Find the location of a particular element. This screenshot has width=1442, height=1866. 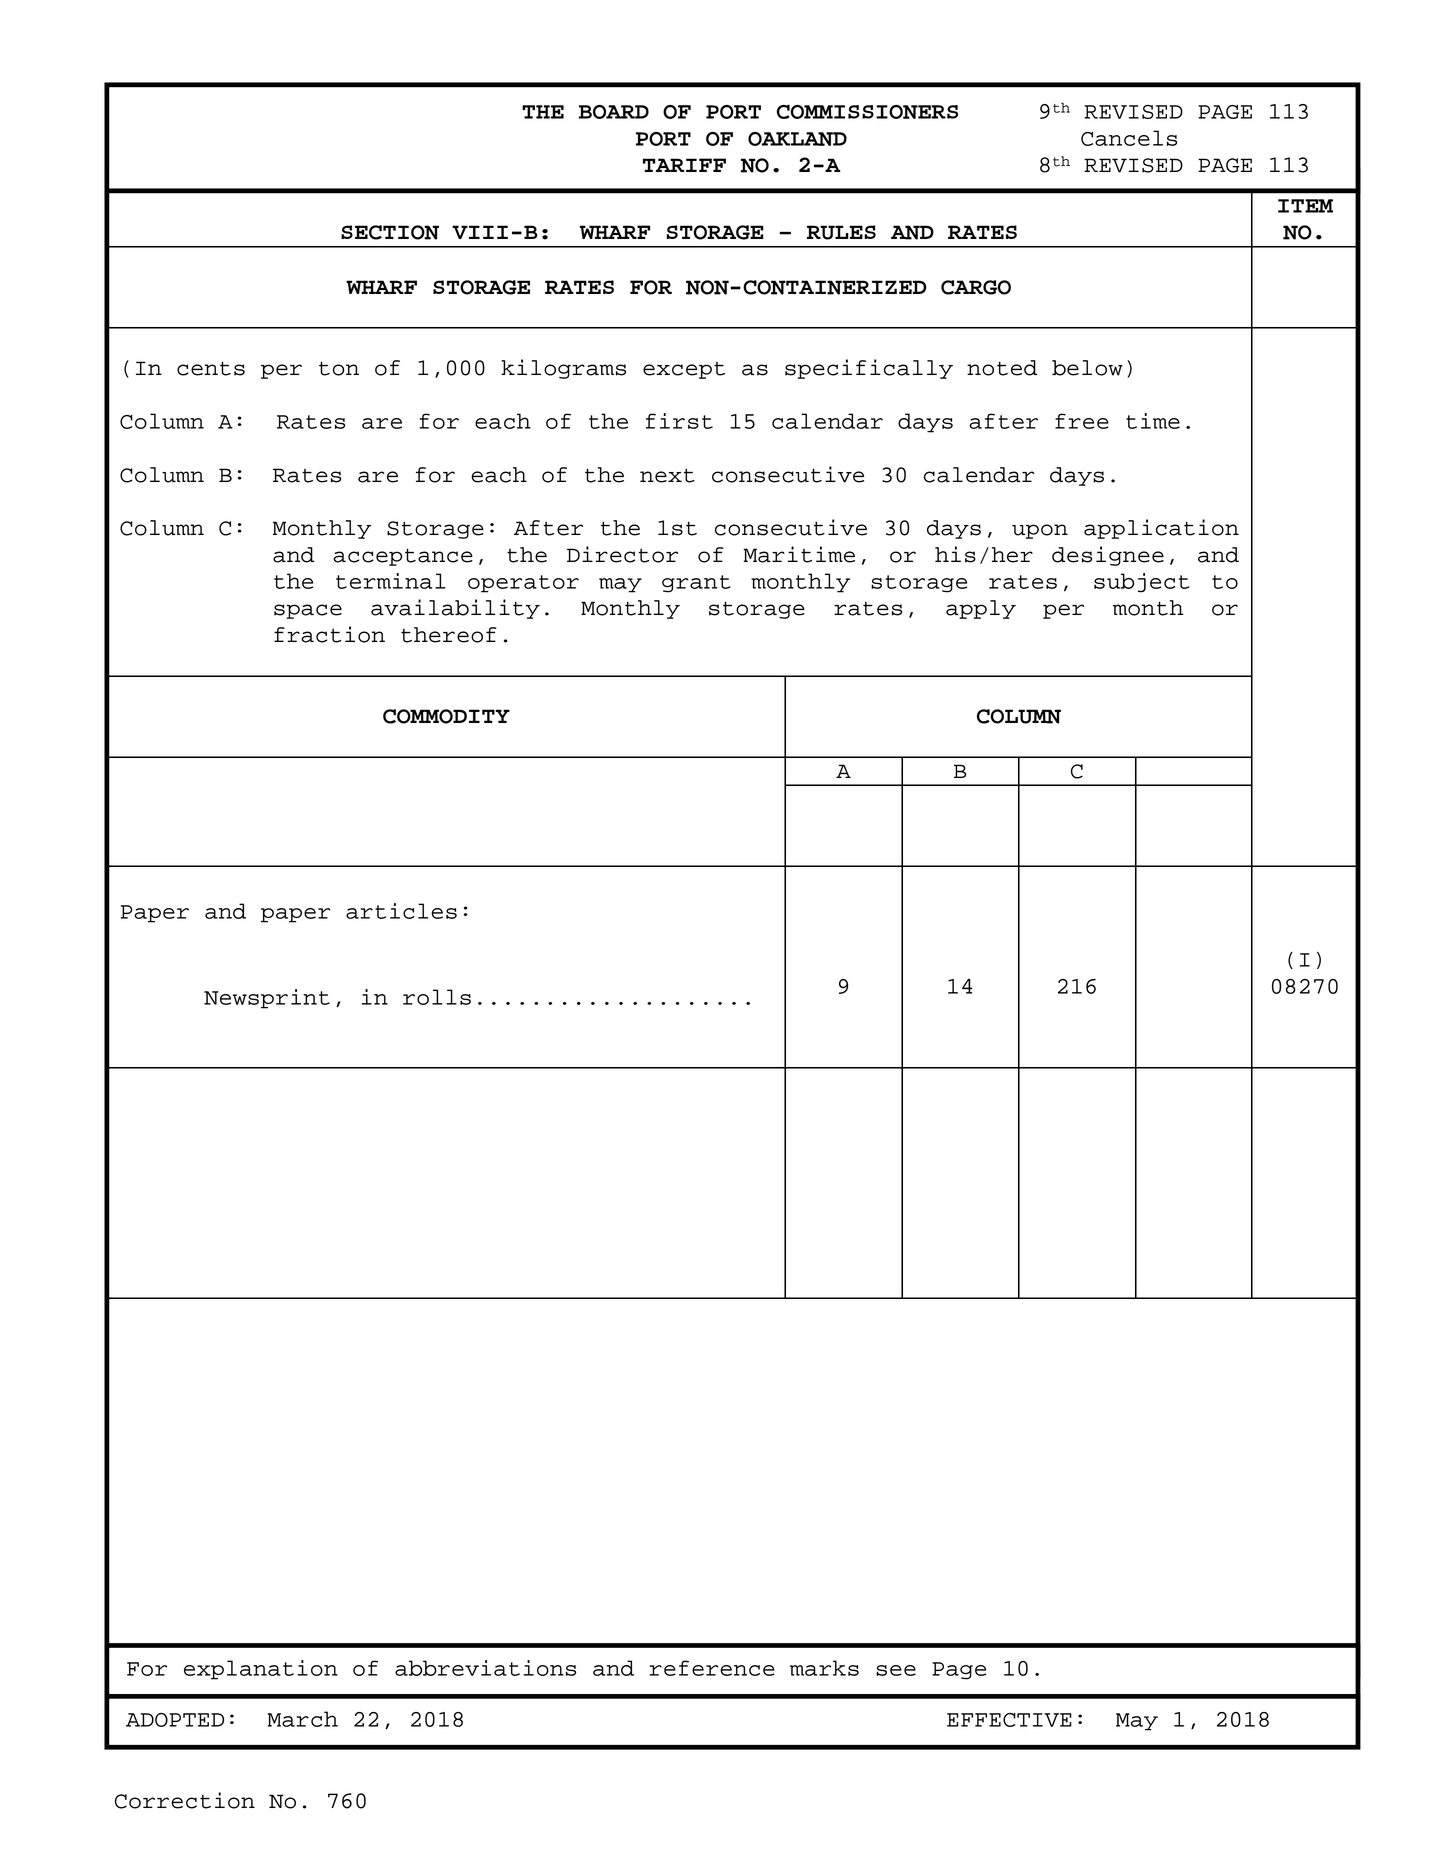

abbreviations is located at coordinates (485, 1668).
